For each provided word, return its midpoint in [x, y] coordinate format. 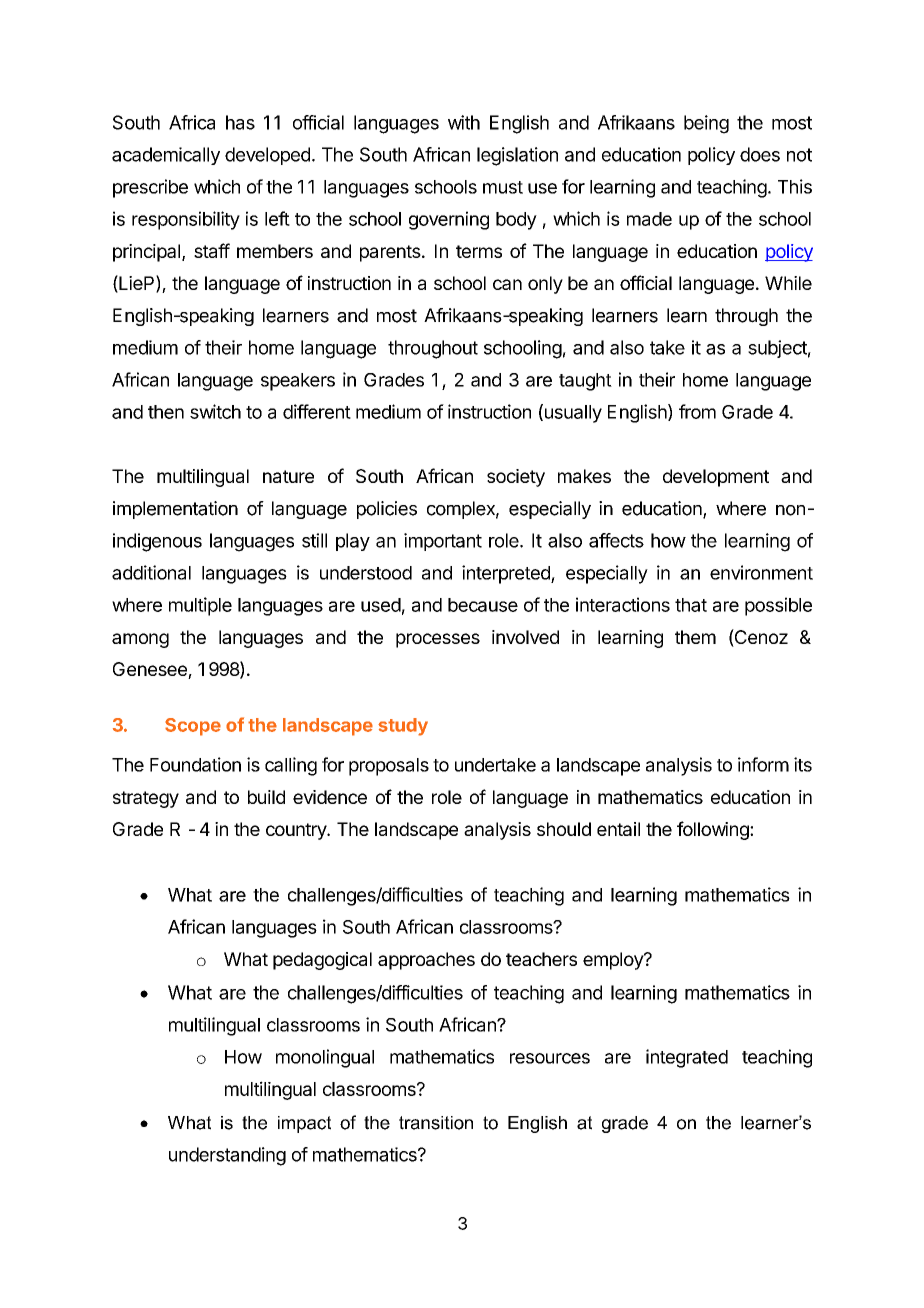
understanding [227, 1156]
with [464, 122]
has [240, 122]
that [691, 605]
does [760, 154]
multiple [200, 606]
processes [438, 640]
